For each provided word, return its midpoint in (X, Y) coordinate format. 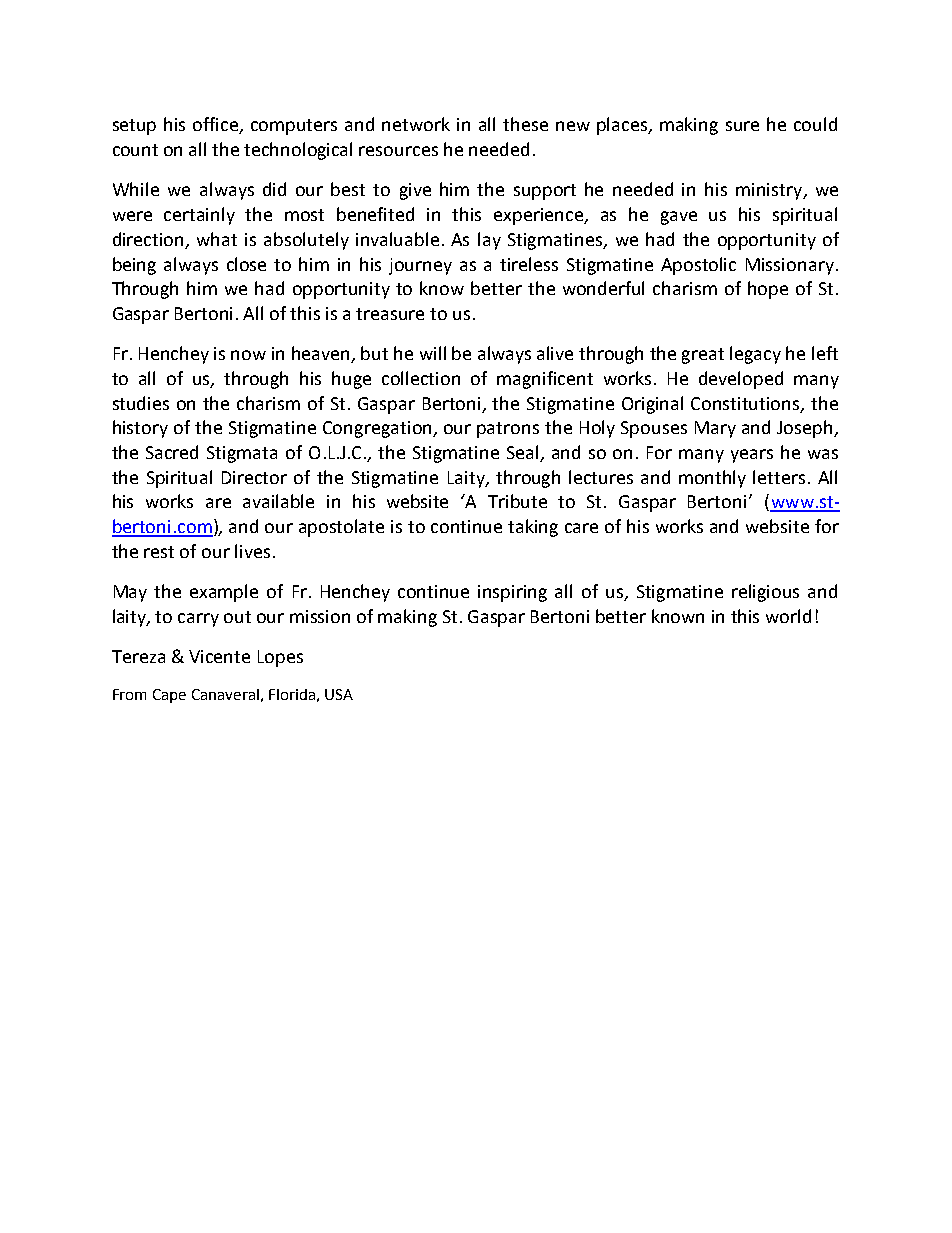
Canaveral (225, 694)
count (135, 150)
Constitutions (746, 404)
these (525, 124)
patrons (508, 430)
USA (339, 694)
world (788, 616)
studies (141, 403)
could (815, 124)
